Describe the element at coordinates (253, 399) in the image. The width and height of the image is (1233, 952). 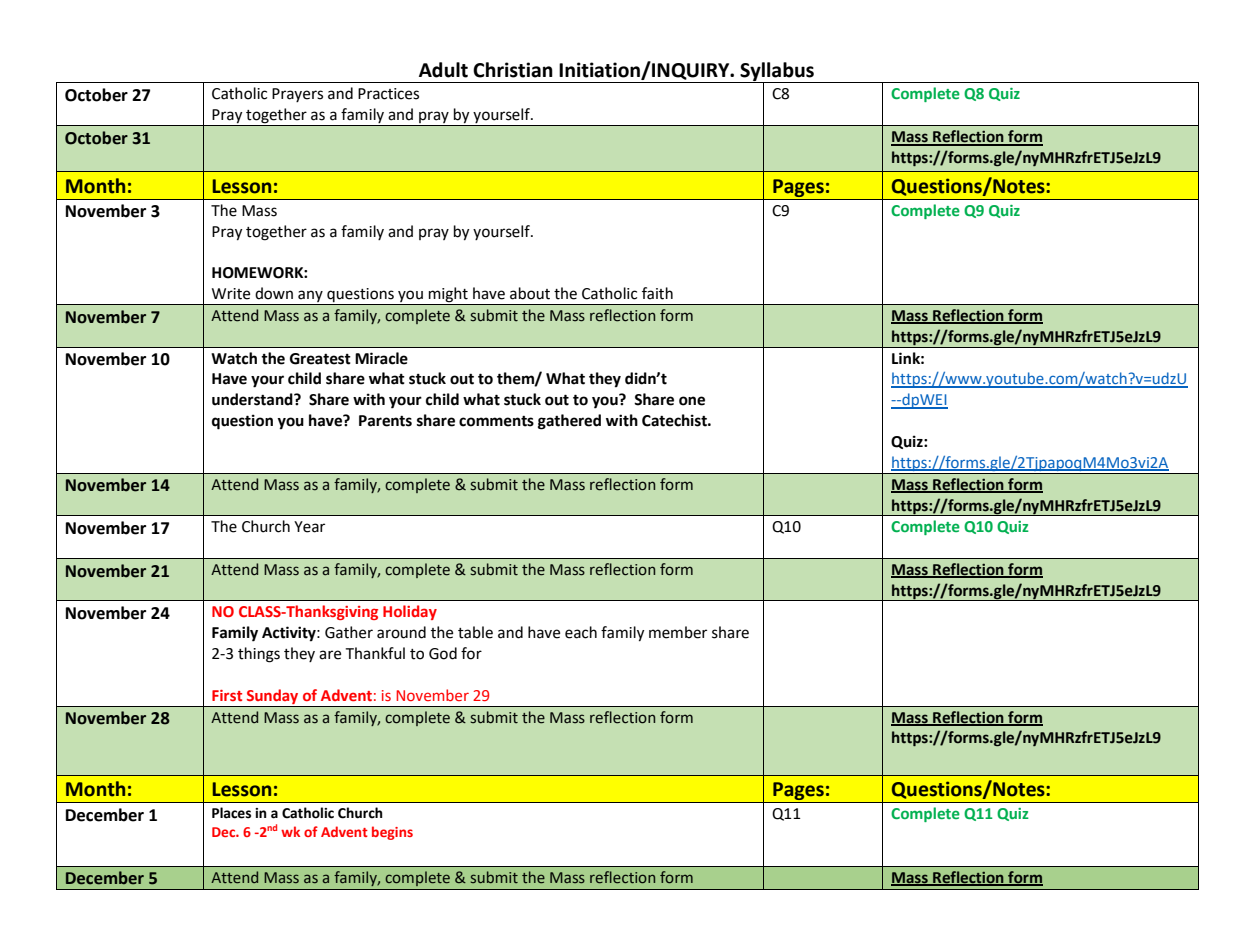
I see `understand` at that location.
